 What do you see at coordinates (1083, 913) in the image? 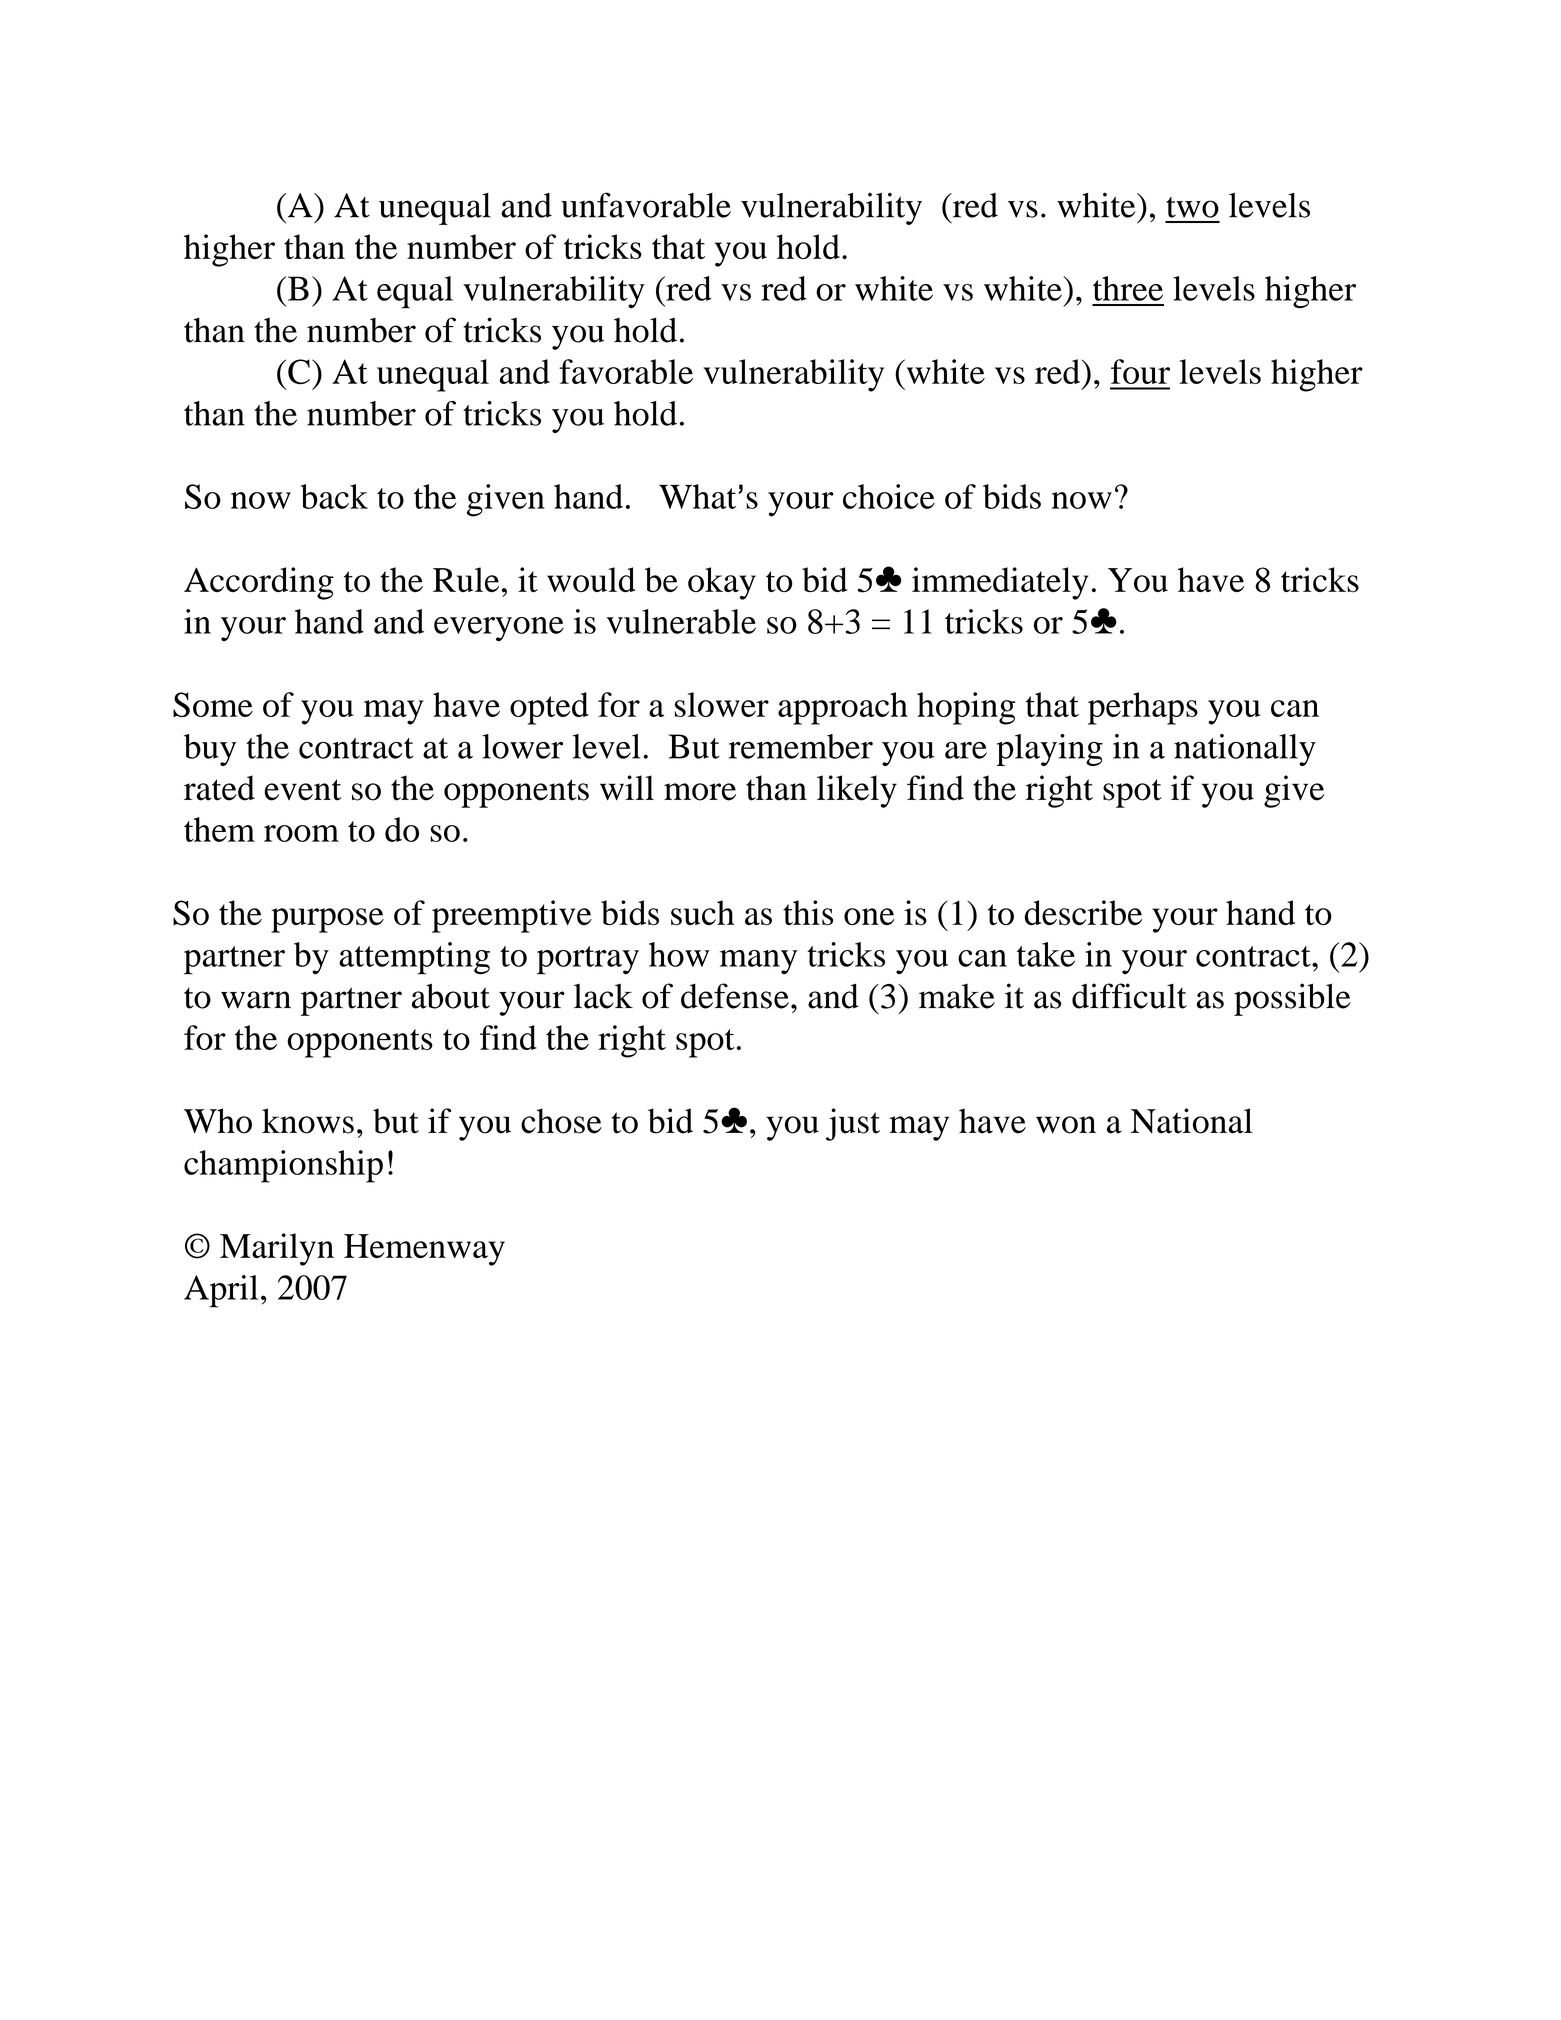
I see `describe` at bounding box center [1083, 913].
